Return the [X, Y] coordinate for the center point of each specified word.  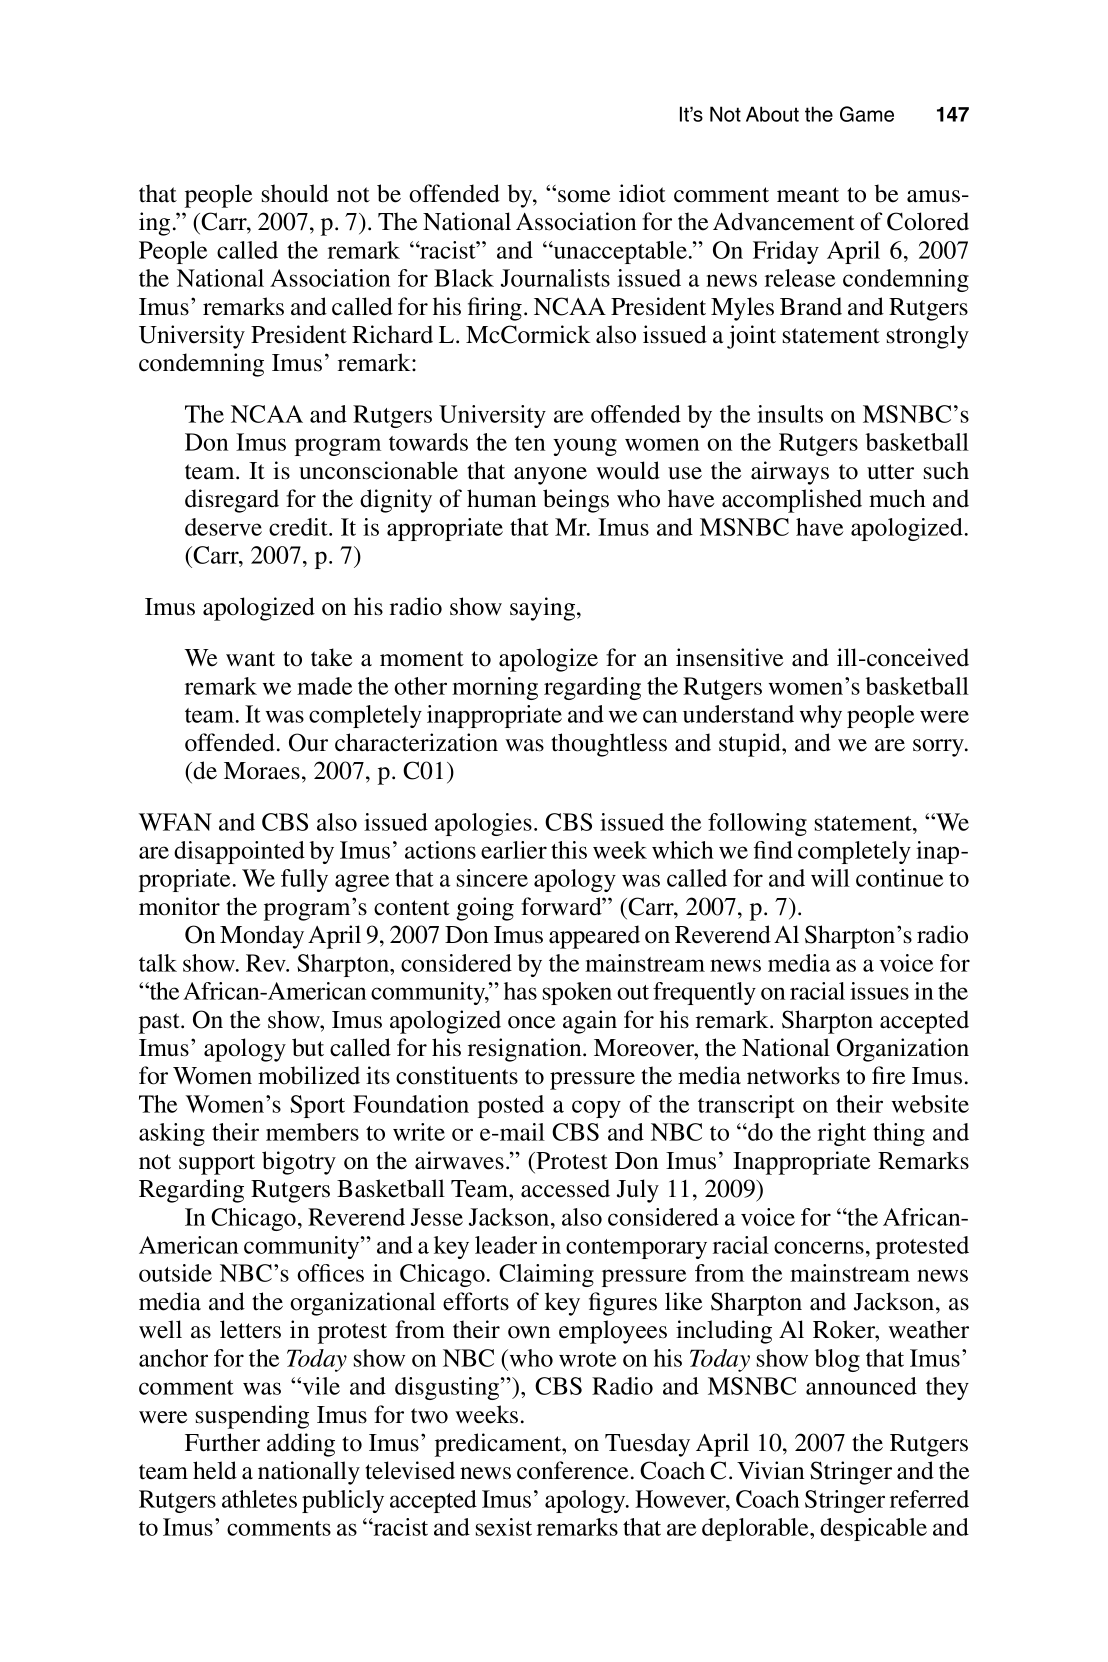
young [585, 447]
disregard [232, 501]
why [821, 716]
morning [495, 688]
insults [790, 414]
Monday [262, 937]
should [295, 193]
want [250, 659]
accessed [565, 1188]
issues [879, 991]
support [217, 1164]
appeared [594, 937]
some [584, 196]
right [842, 1134]
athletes [259, 1499]
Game [867, 114]
